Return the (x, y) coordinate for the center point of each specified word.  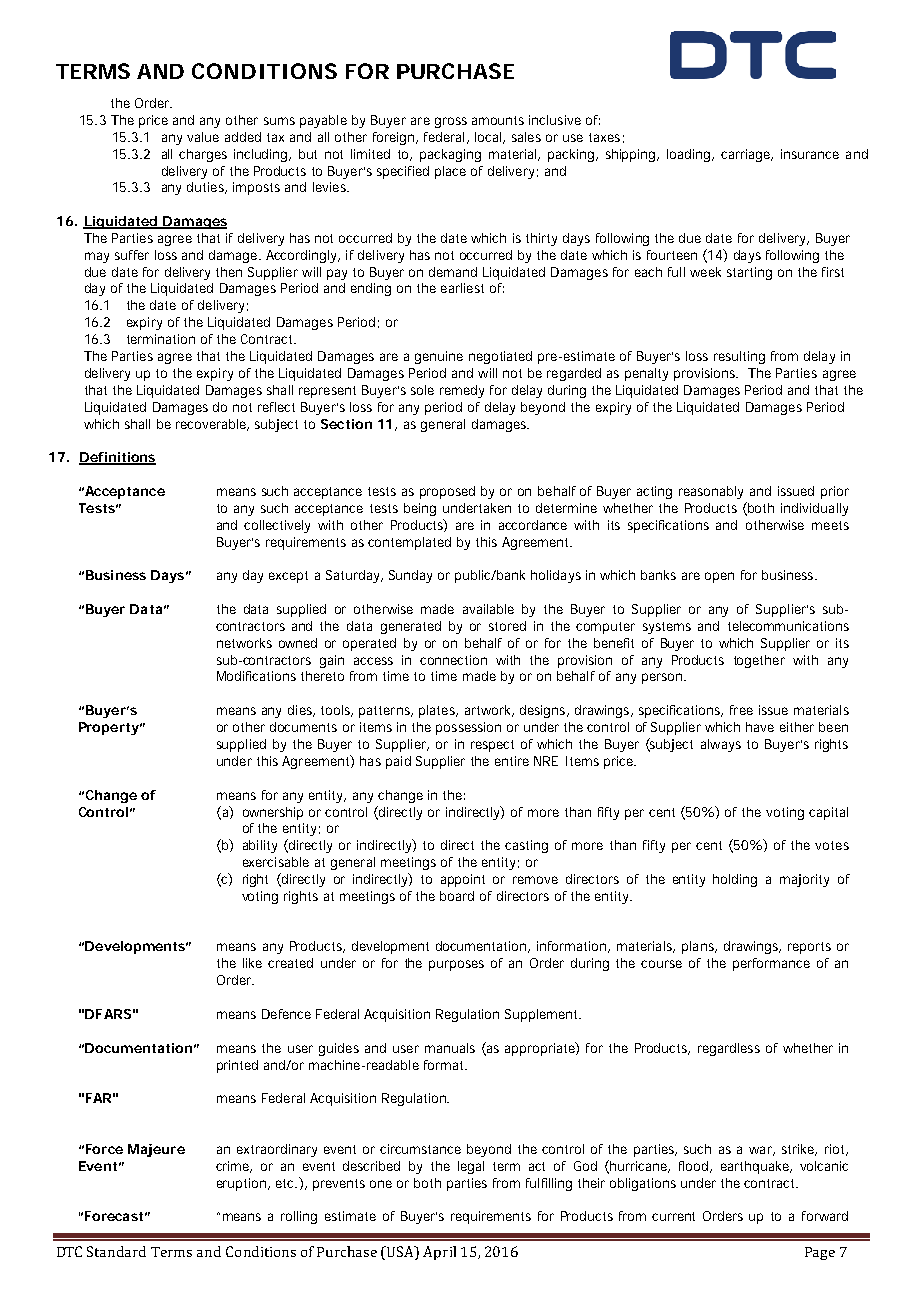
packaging (450, 155)
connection (453, 660)
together (759, 661)
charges (203, 155)
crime (233, 1167)
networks (244, 643)
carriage (746, 155)
